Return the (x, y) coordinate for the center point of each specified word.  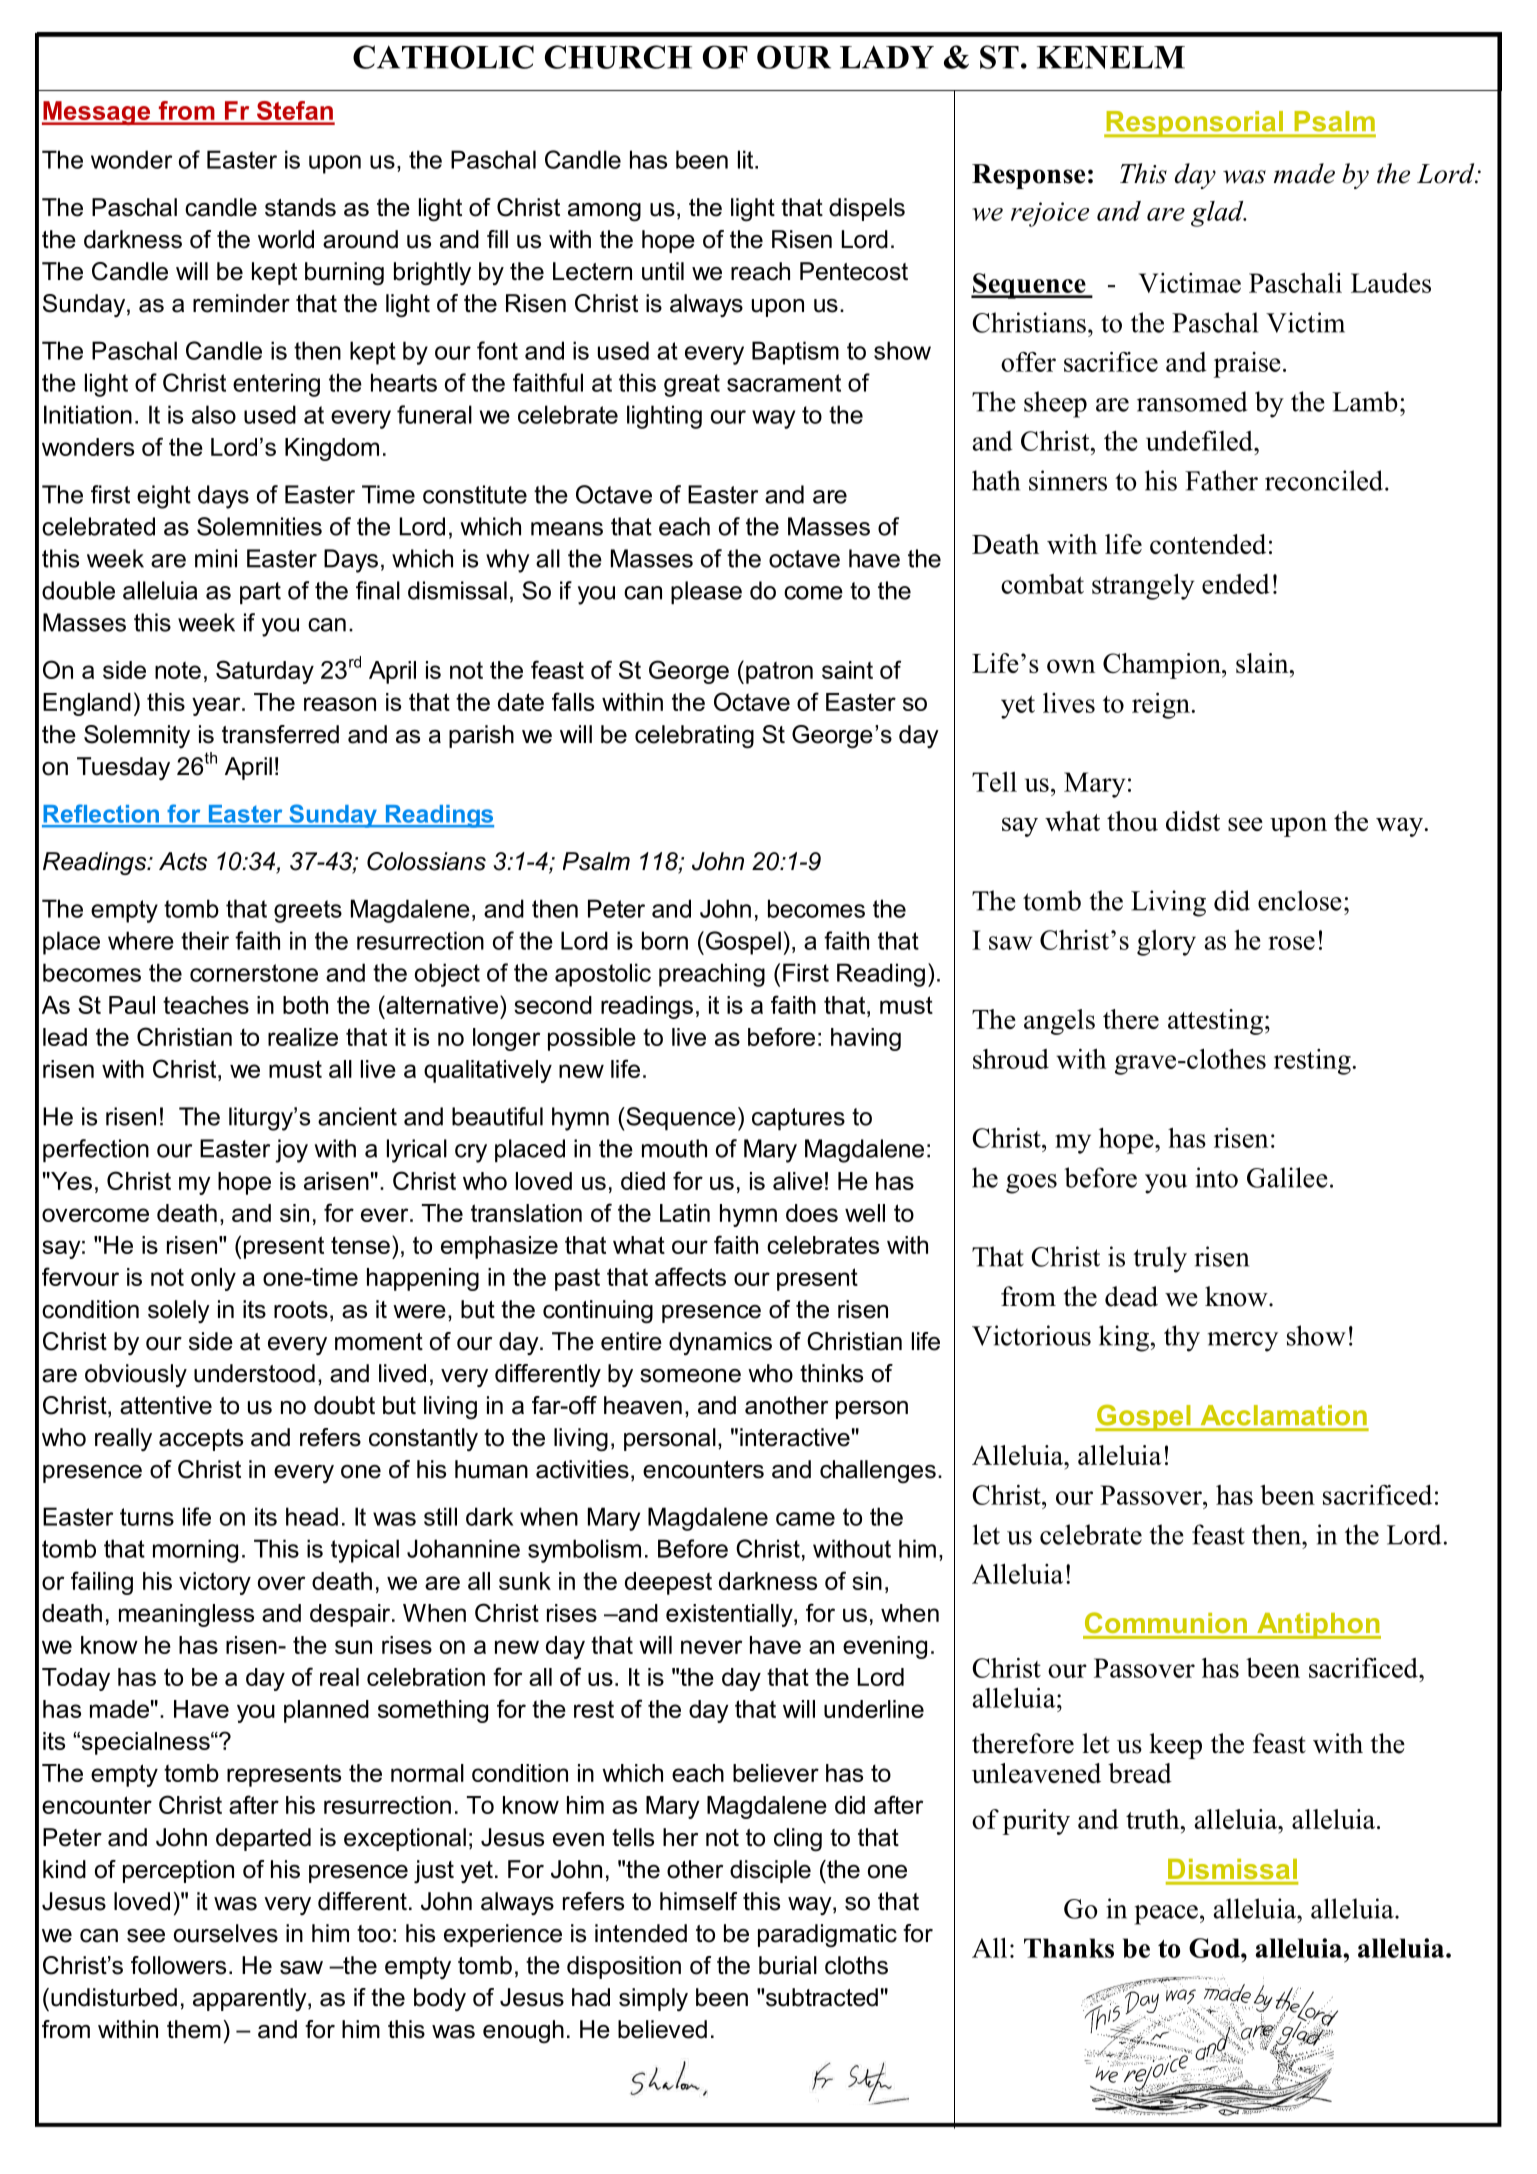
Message (97, 113)
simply (653, 1999)
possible (592, 1039)
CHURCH (618, 57)
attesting (1215, 1022)
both (305, 1005)
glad (1218, 214)
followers (178, 1965)
